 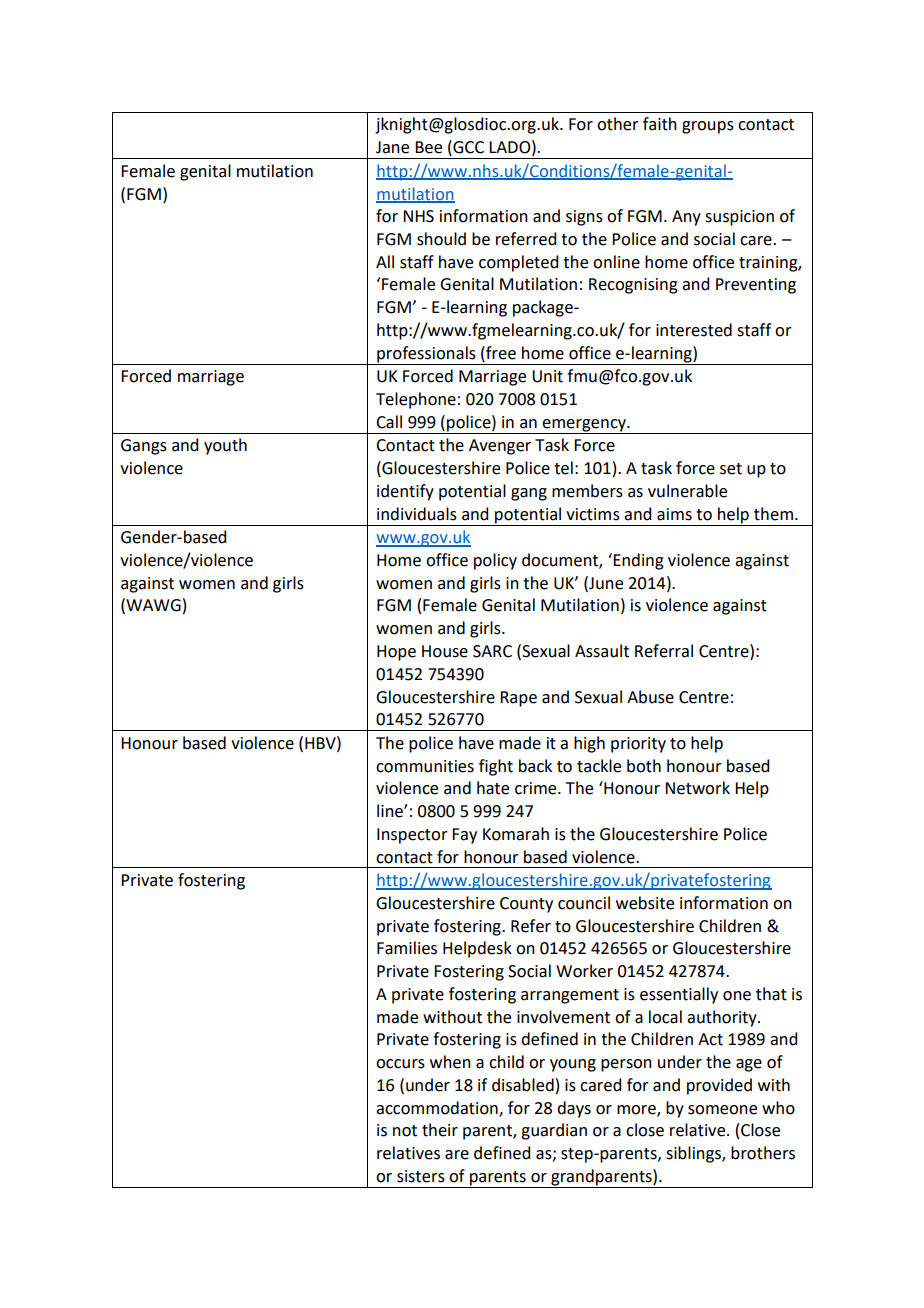 What do you see at coordinates (392, 147) in the page?
I see `Jane` at bounding box center [392, 147].
